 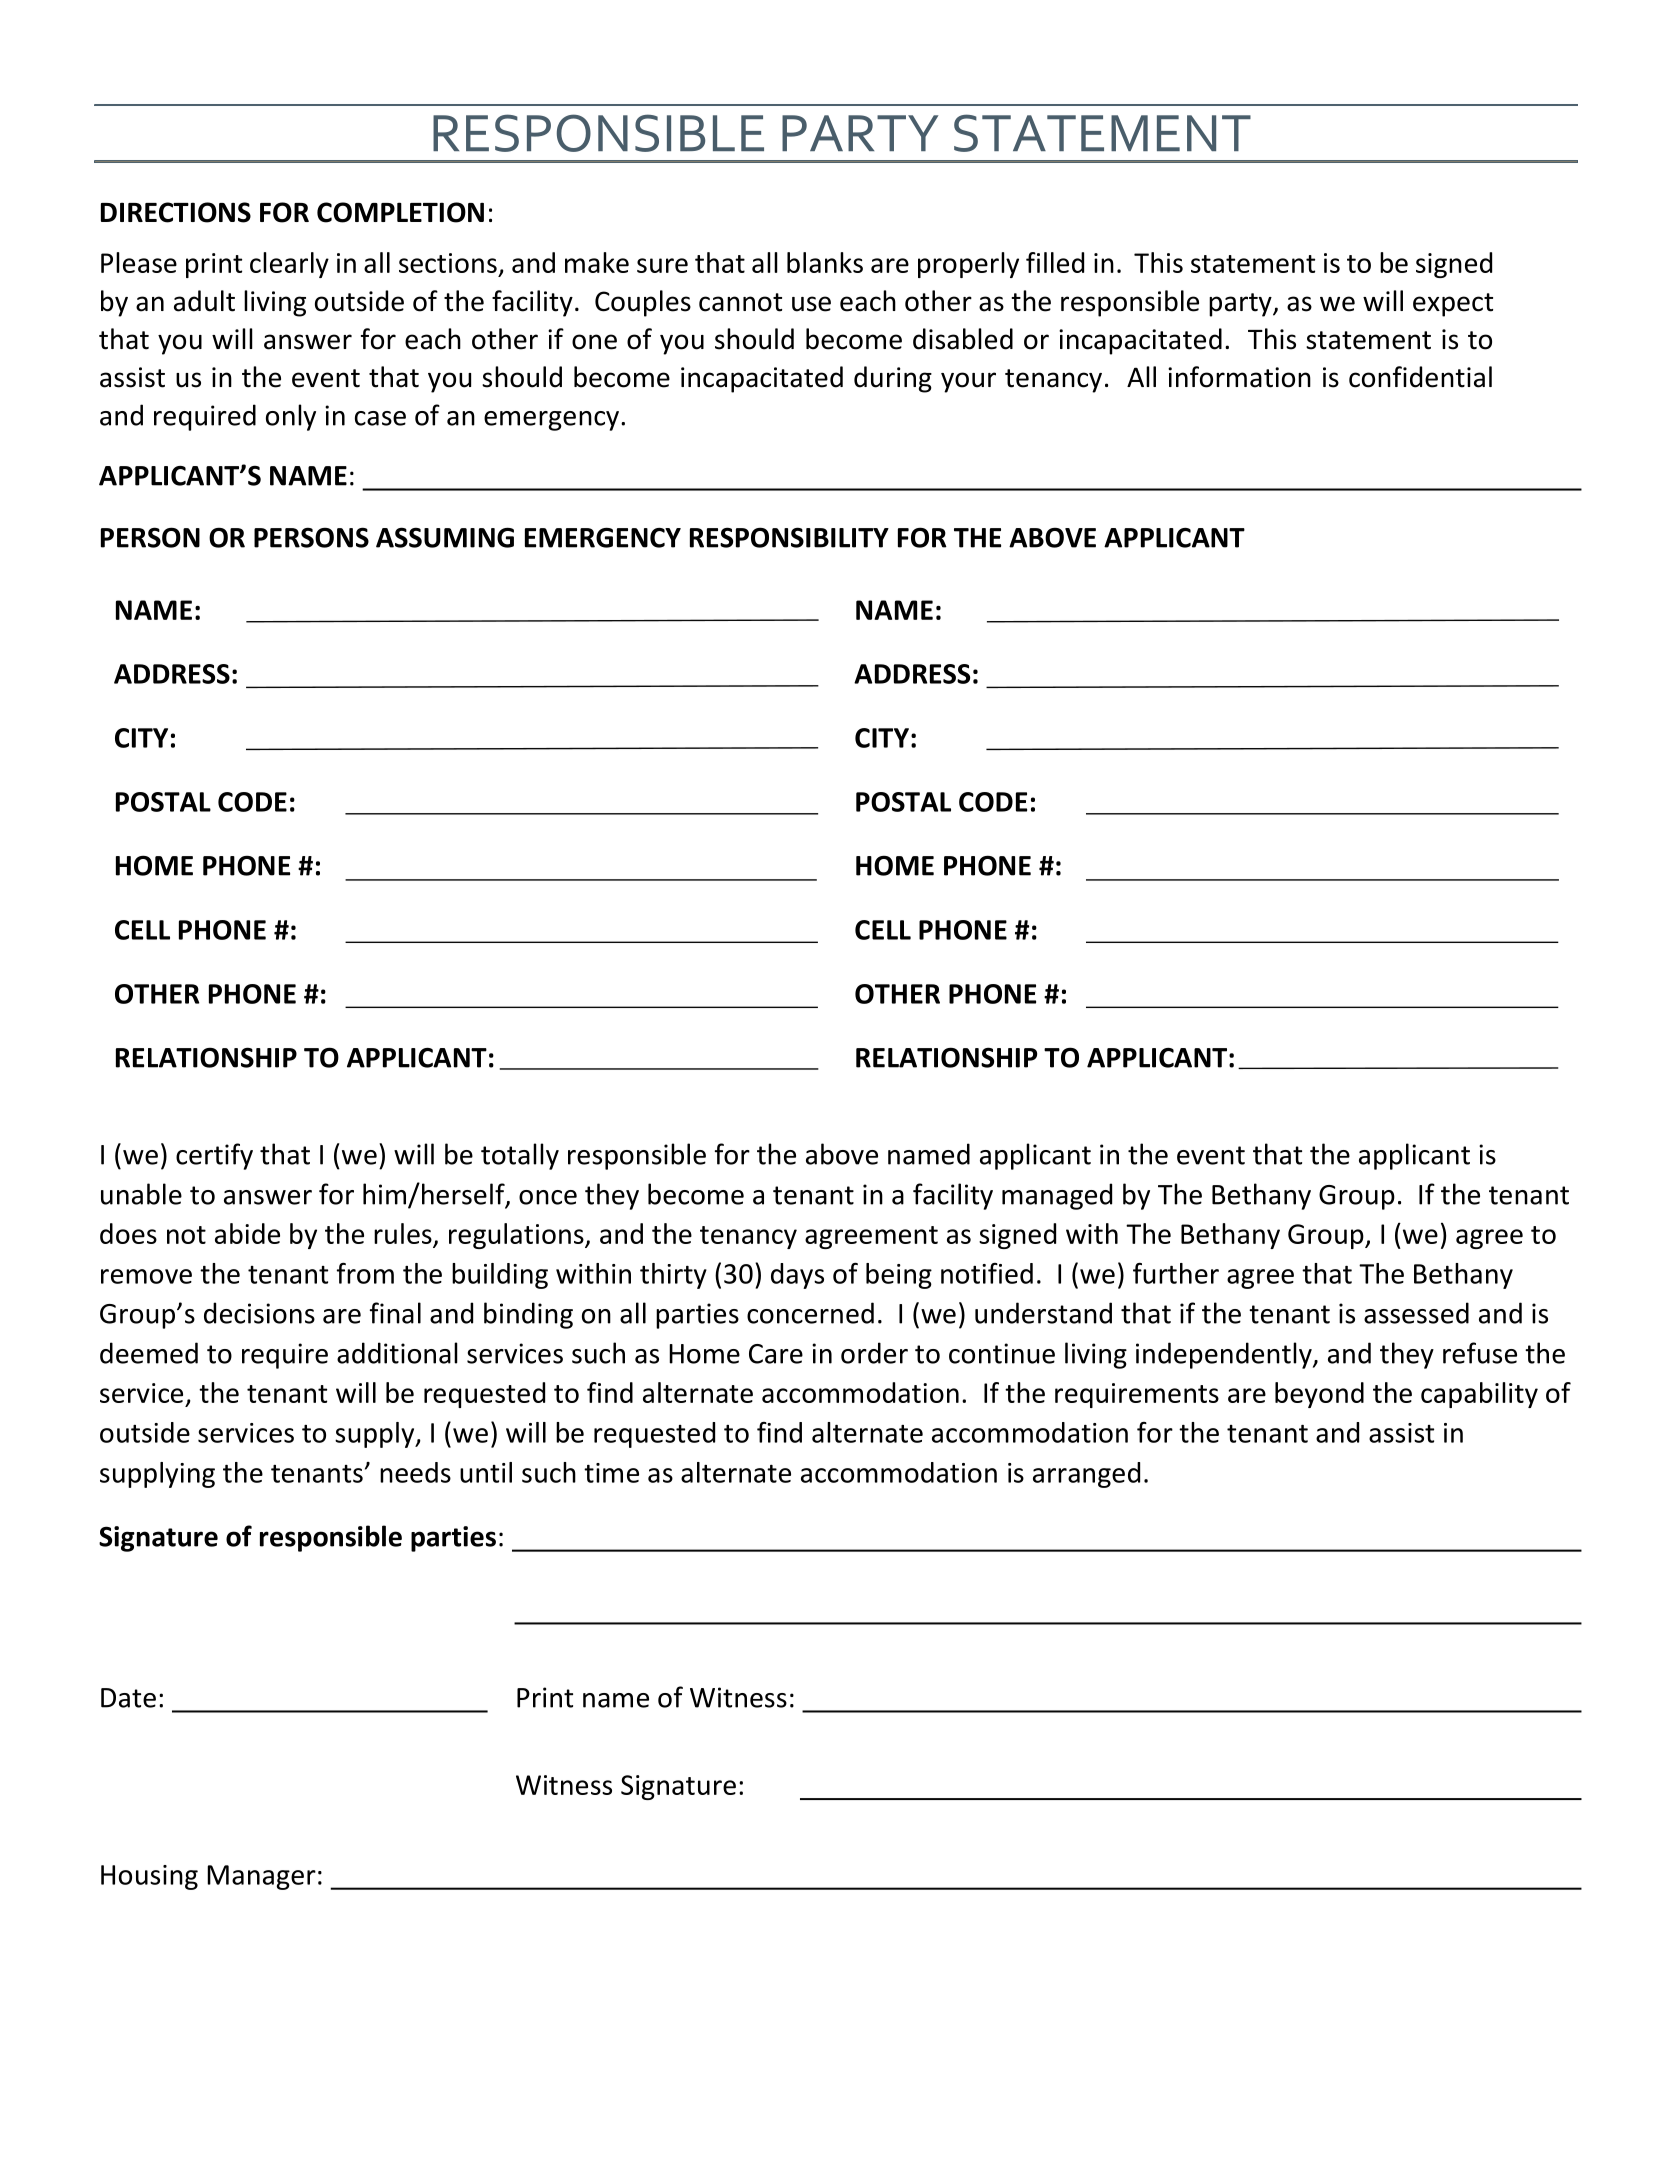 I want to click on time, so click(x=611, y=1473).
